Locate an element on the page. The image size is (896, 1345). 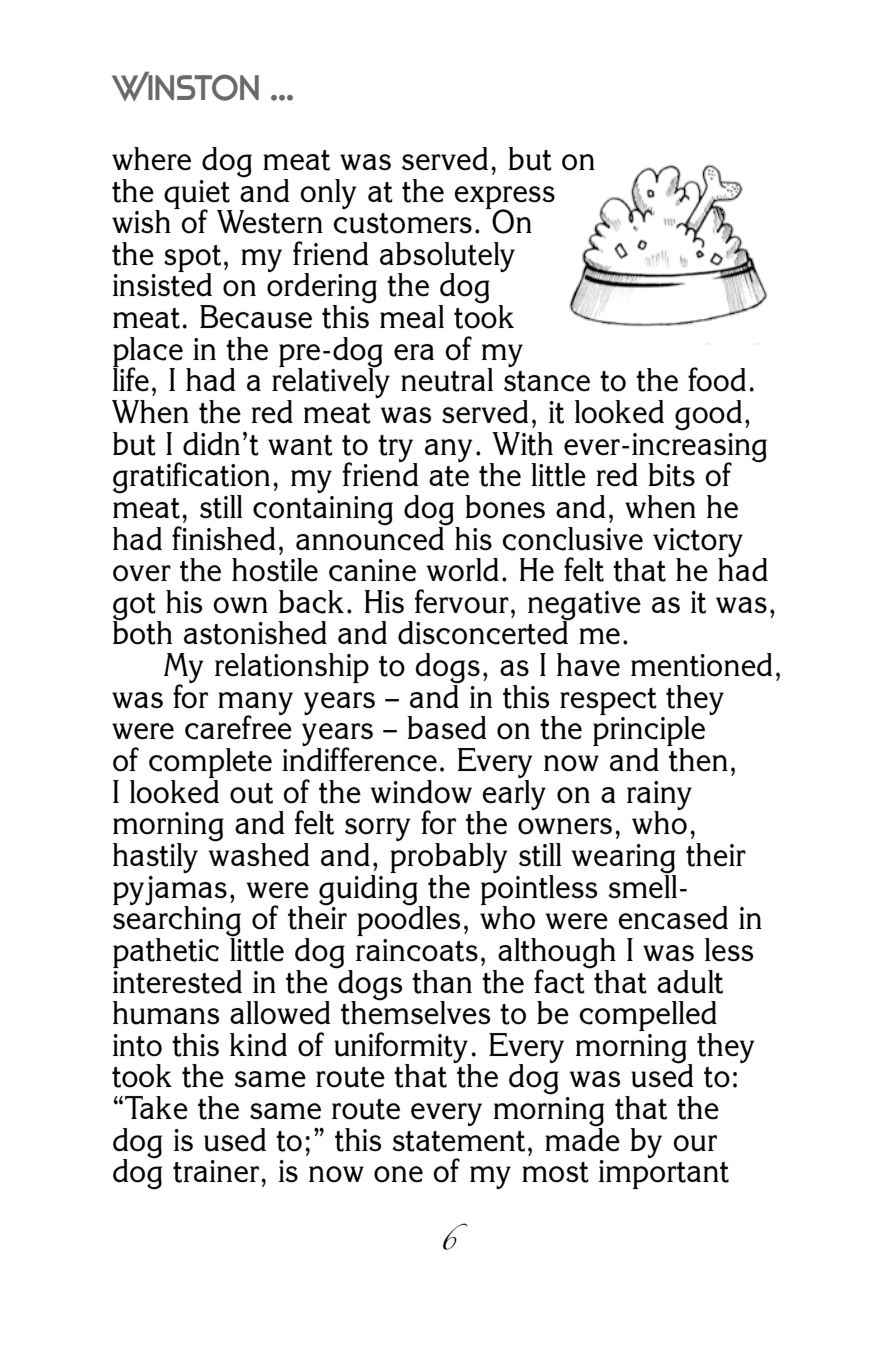
place is located at coordinates (148, 353).
